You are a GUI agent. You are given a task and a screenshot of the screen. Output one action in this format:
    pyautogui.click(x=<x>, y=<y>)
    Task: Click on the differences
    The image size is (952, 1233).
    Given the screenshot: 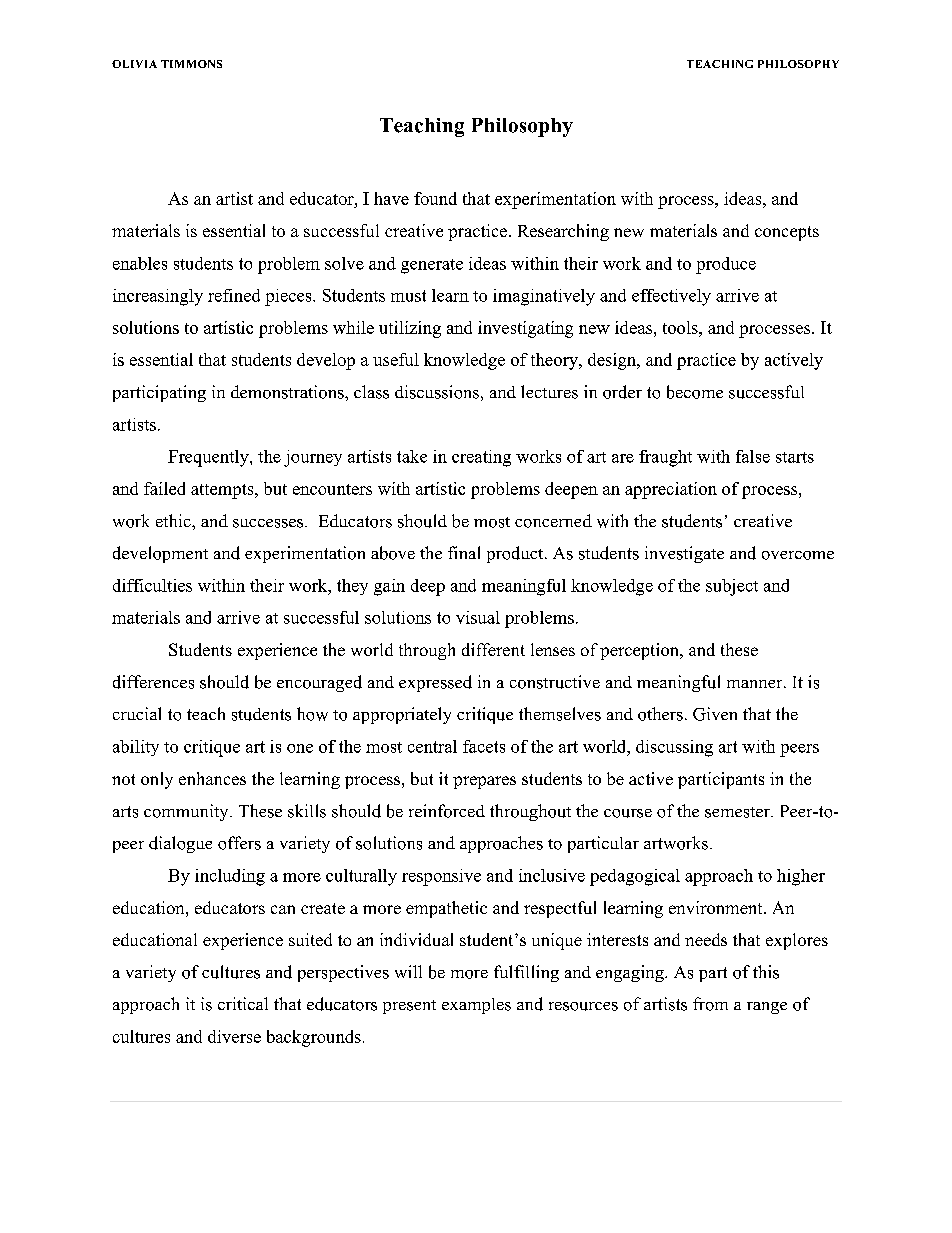 What is the action you would take?
    pyautogui.click(x=153, y=682)
